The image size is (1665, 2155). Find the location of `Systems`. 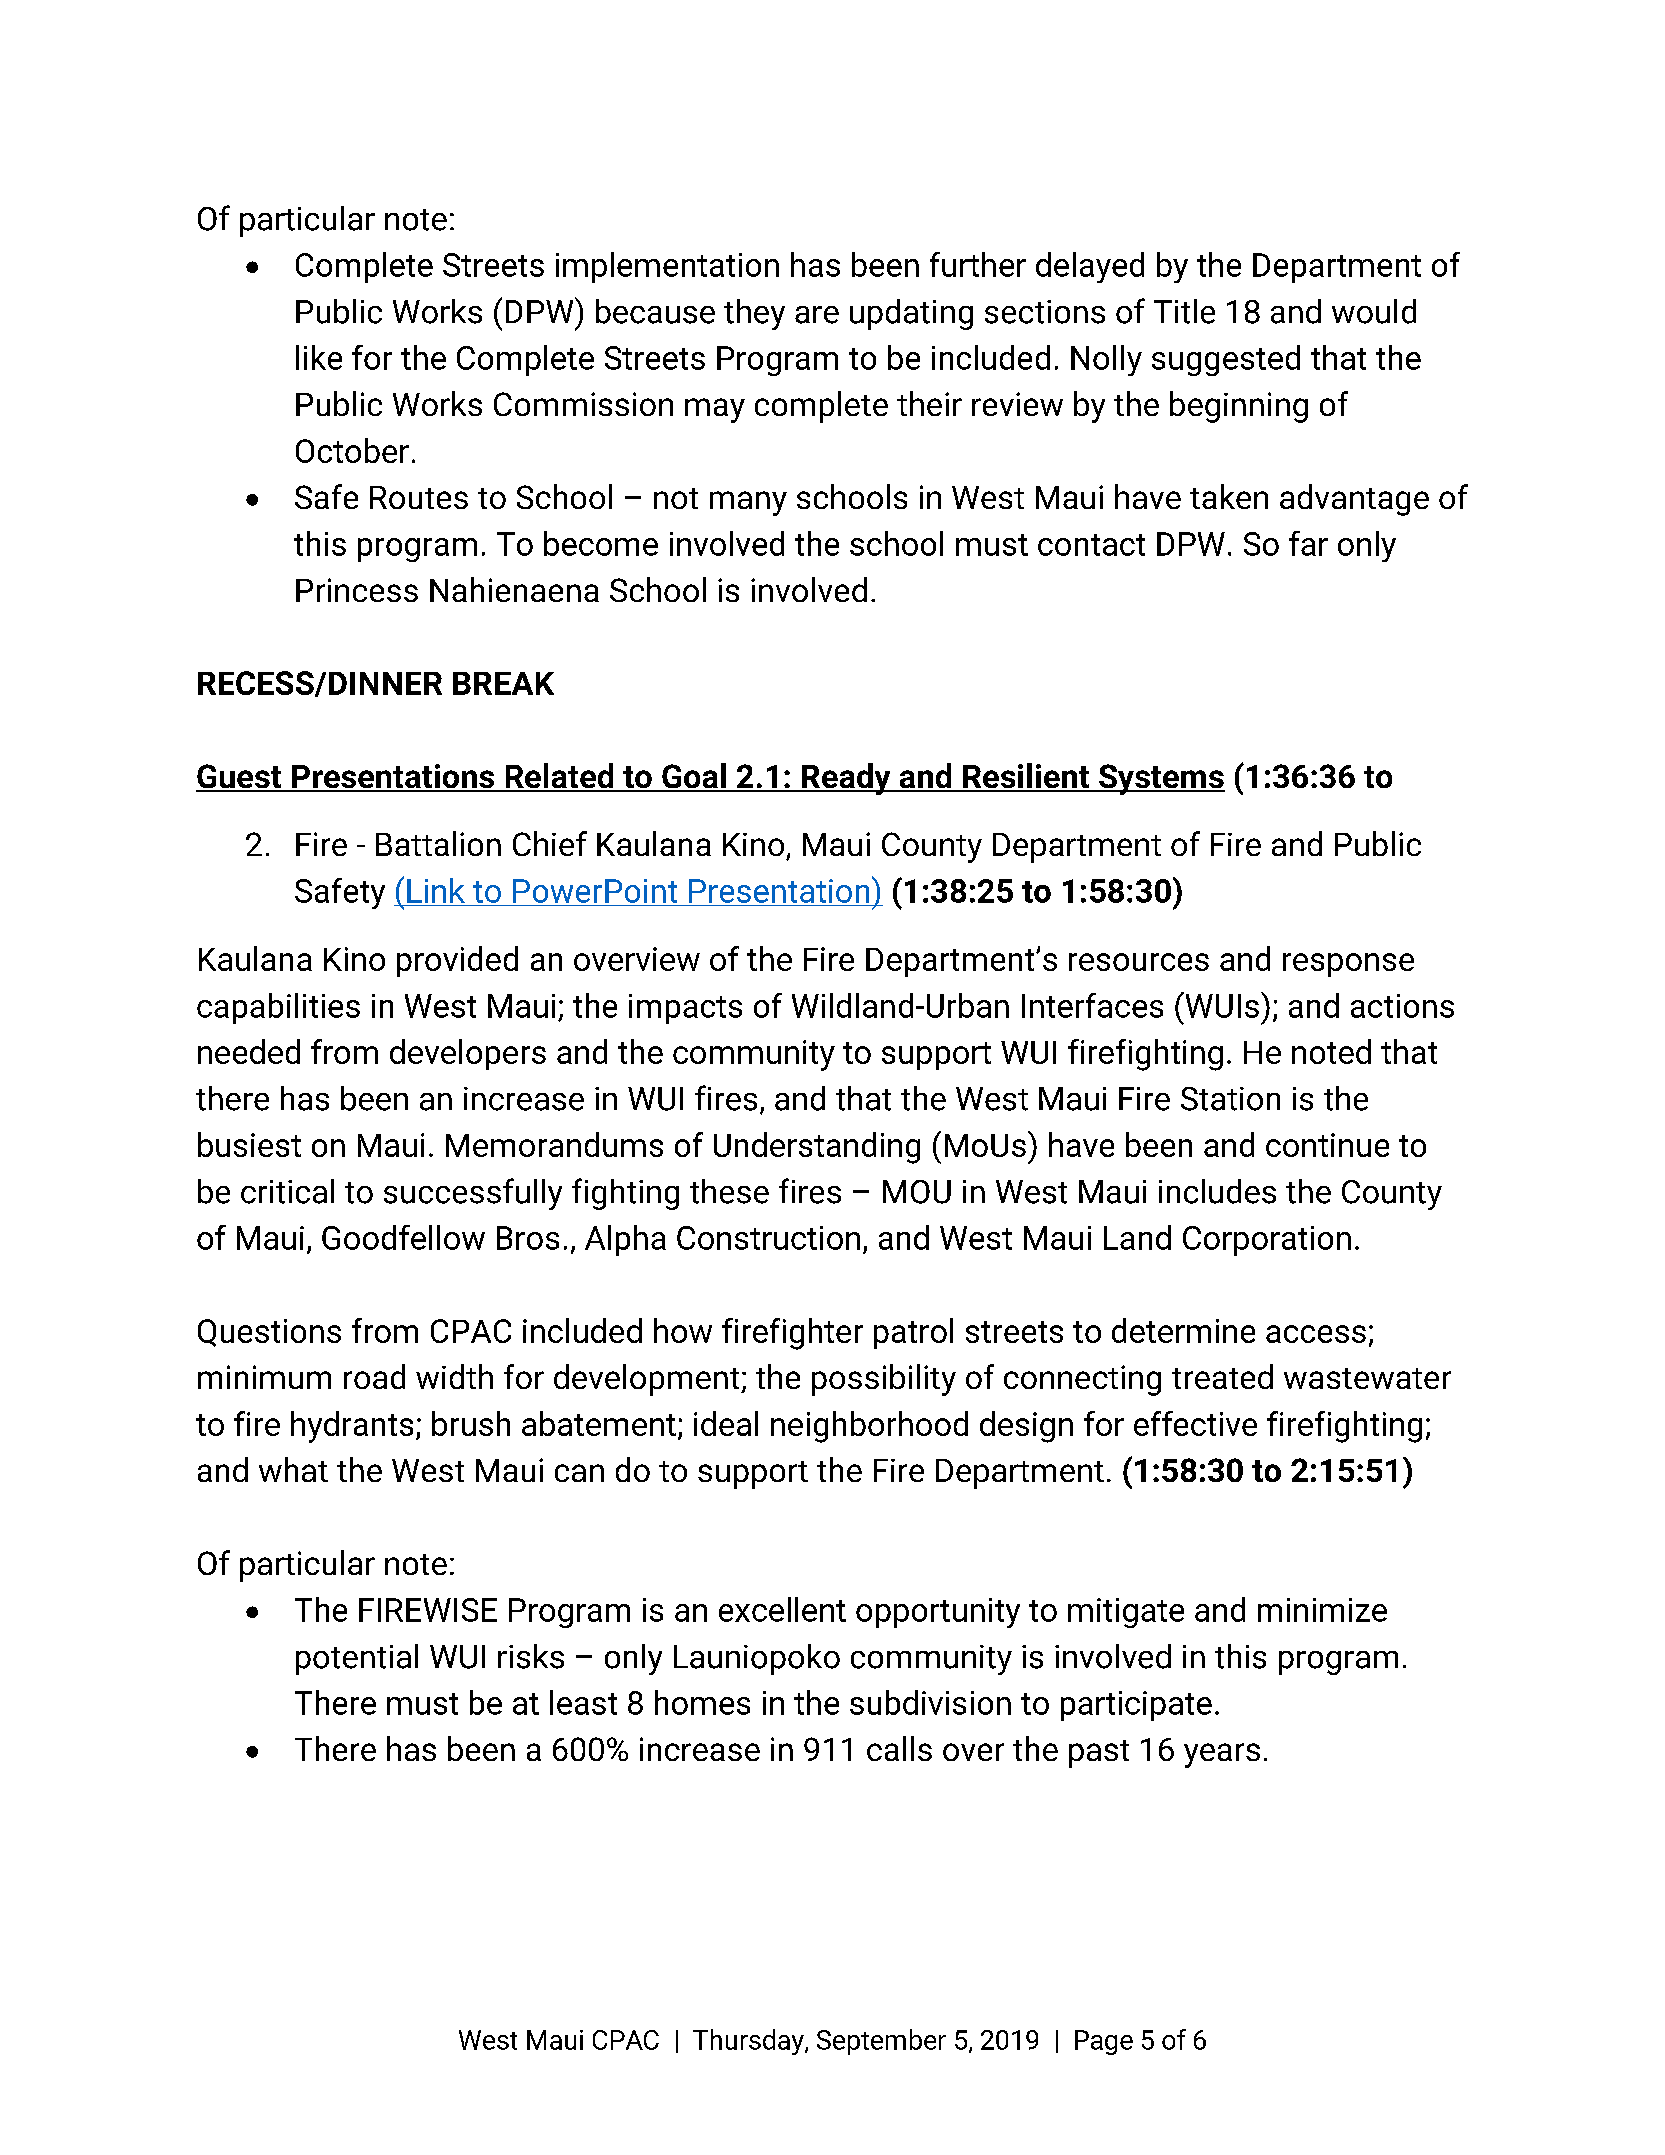

Systems is located at coordinates (1161, 779).
